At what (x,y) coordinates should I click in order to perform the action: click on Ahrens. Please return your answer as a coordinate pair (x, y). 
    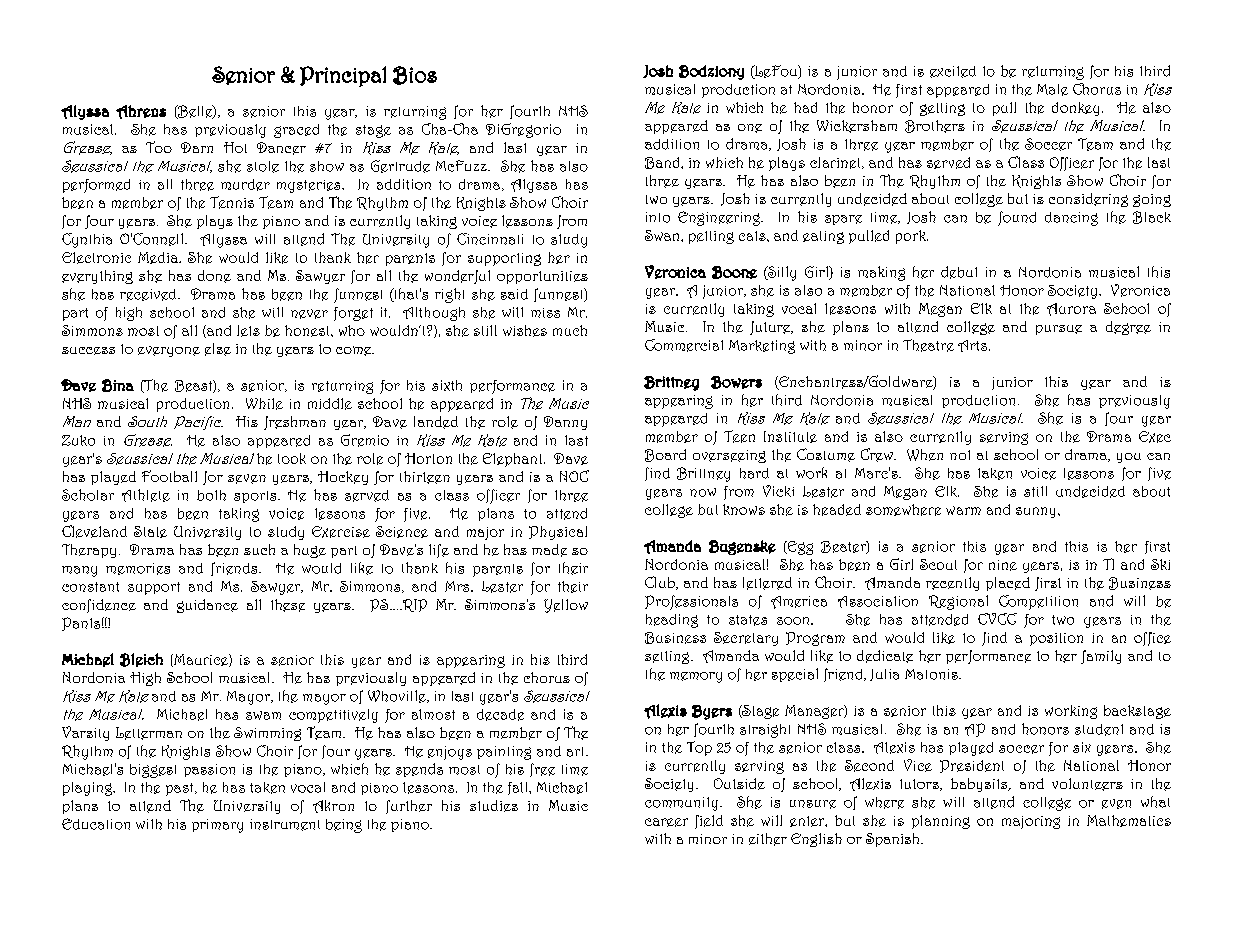
    Looking at the image, I should click on (141, 112).
